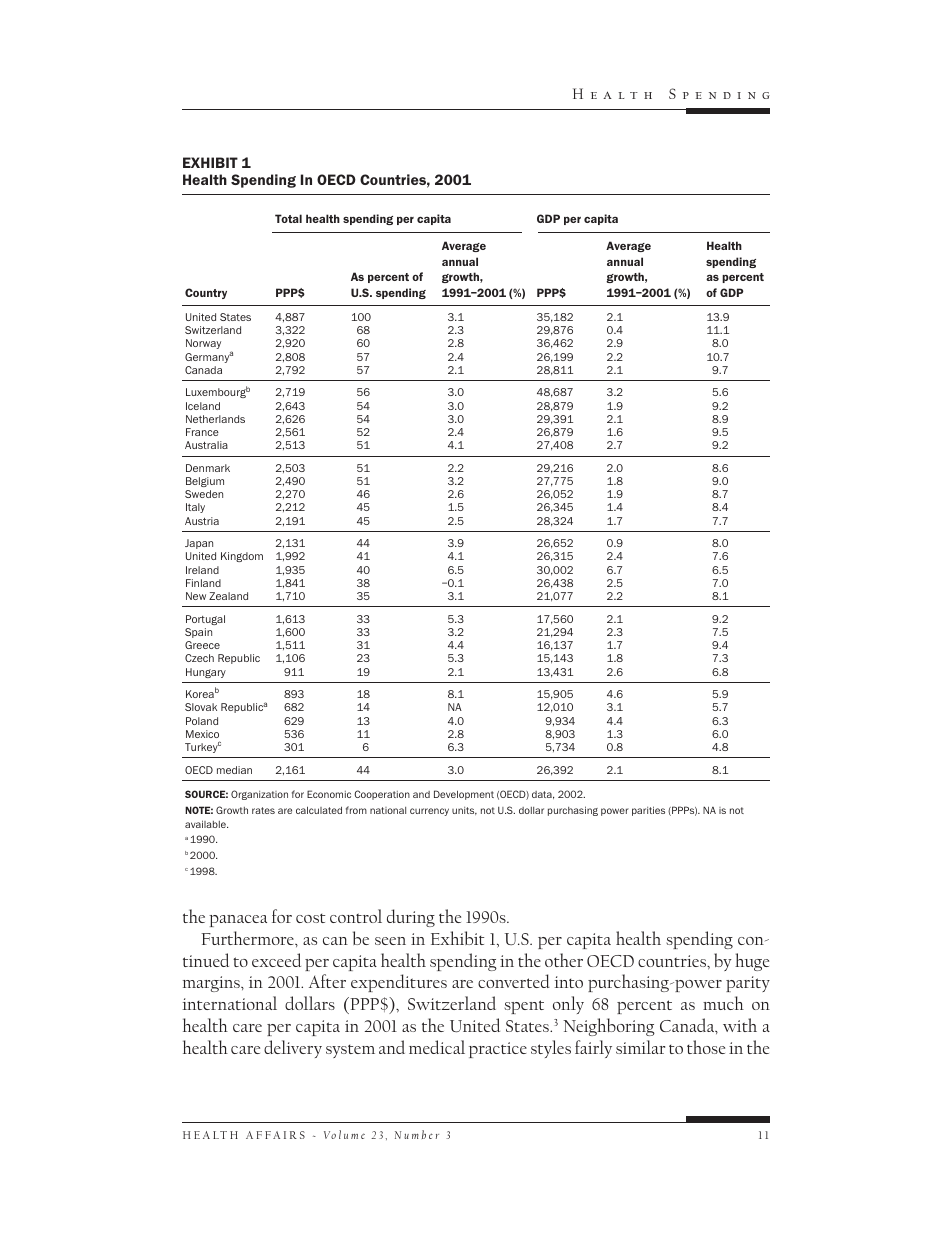  I want to click on median, so click(234, 770).
